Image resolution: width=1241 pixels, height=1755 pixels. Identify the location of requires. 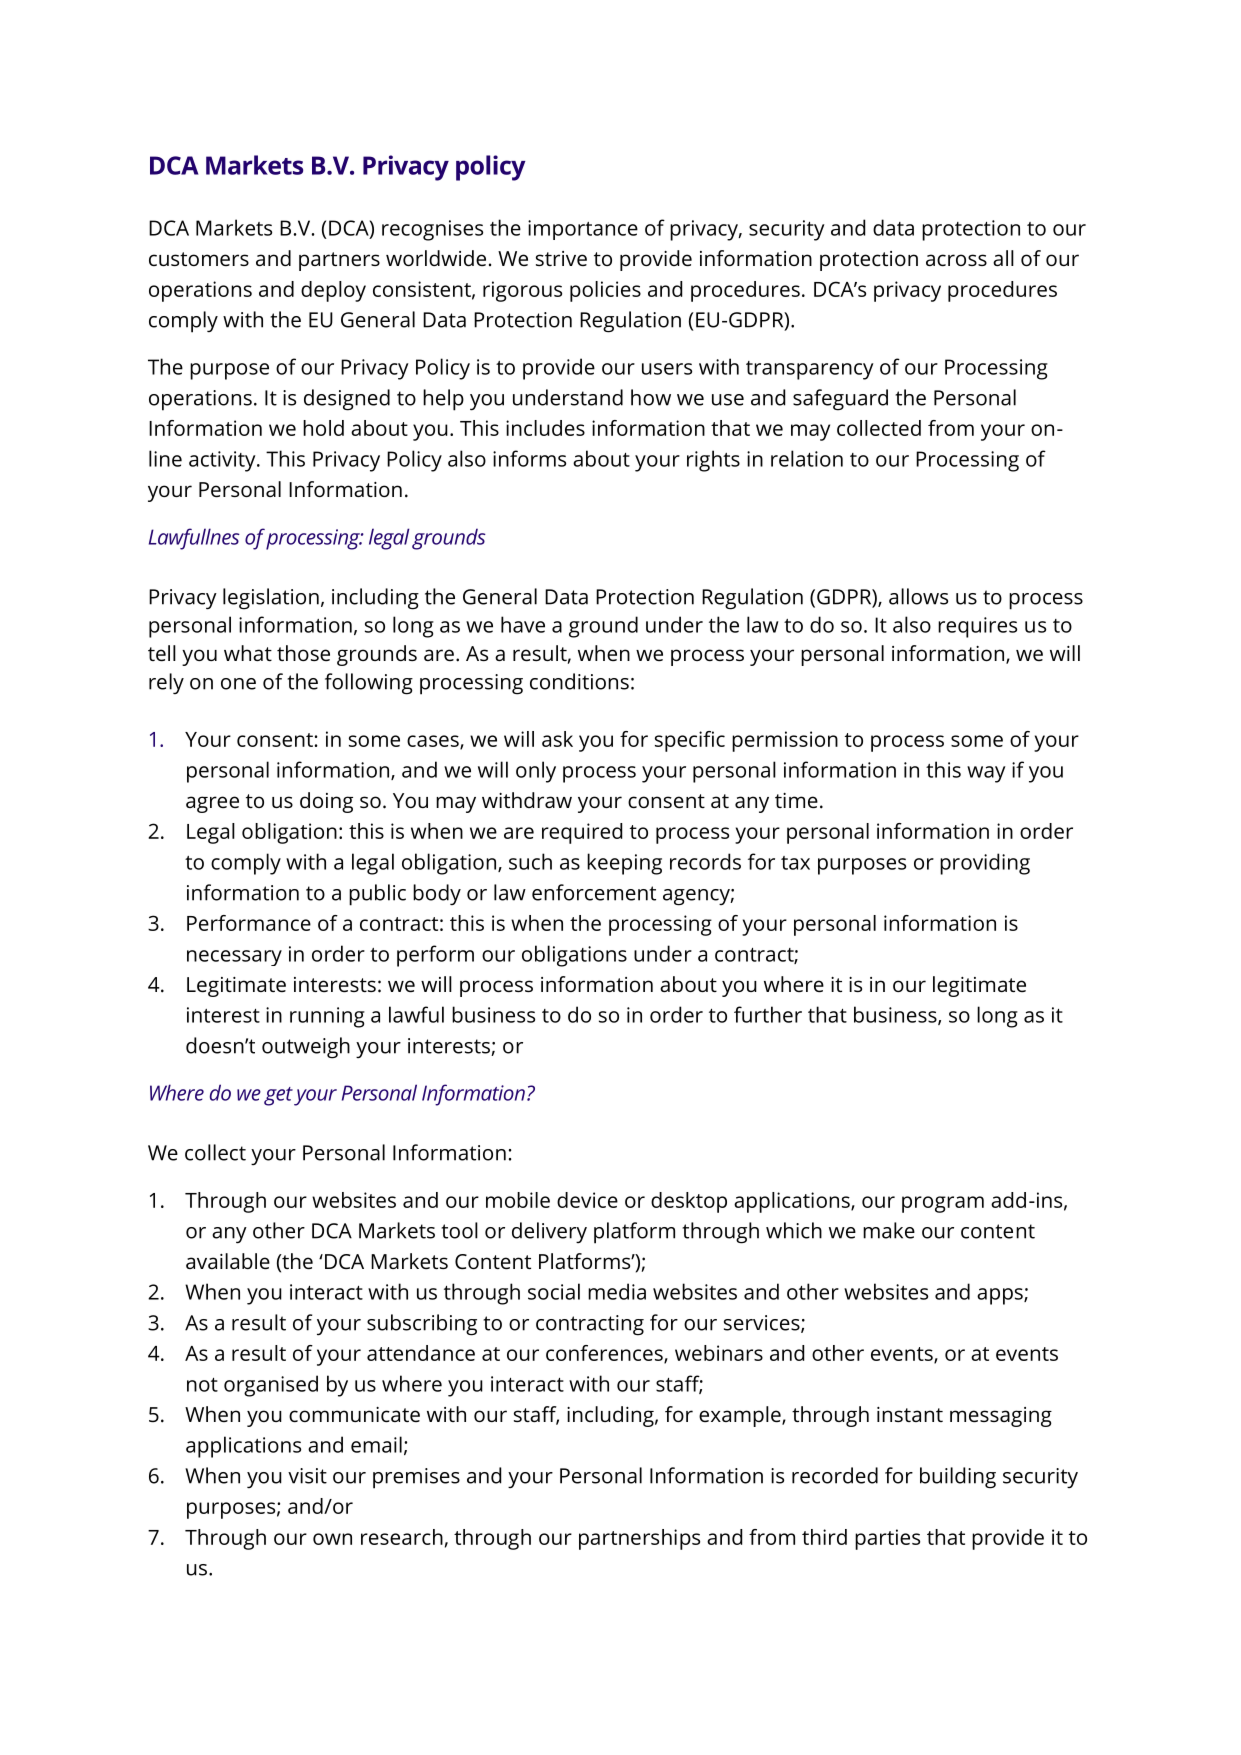
(977, 627).
